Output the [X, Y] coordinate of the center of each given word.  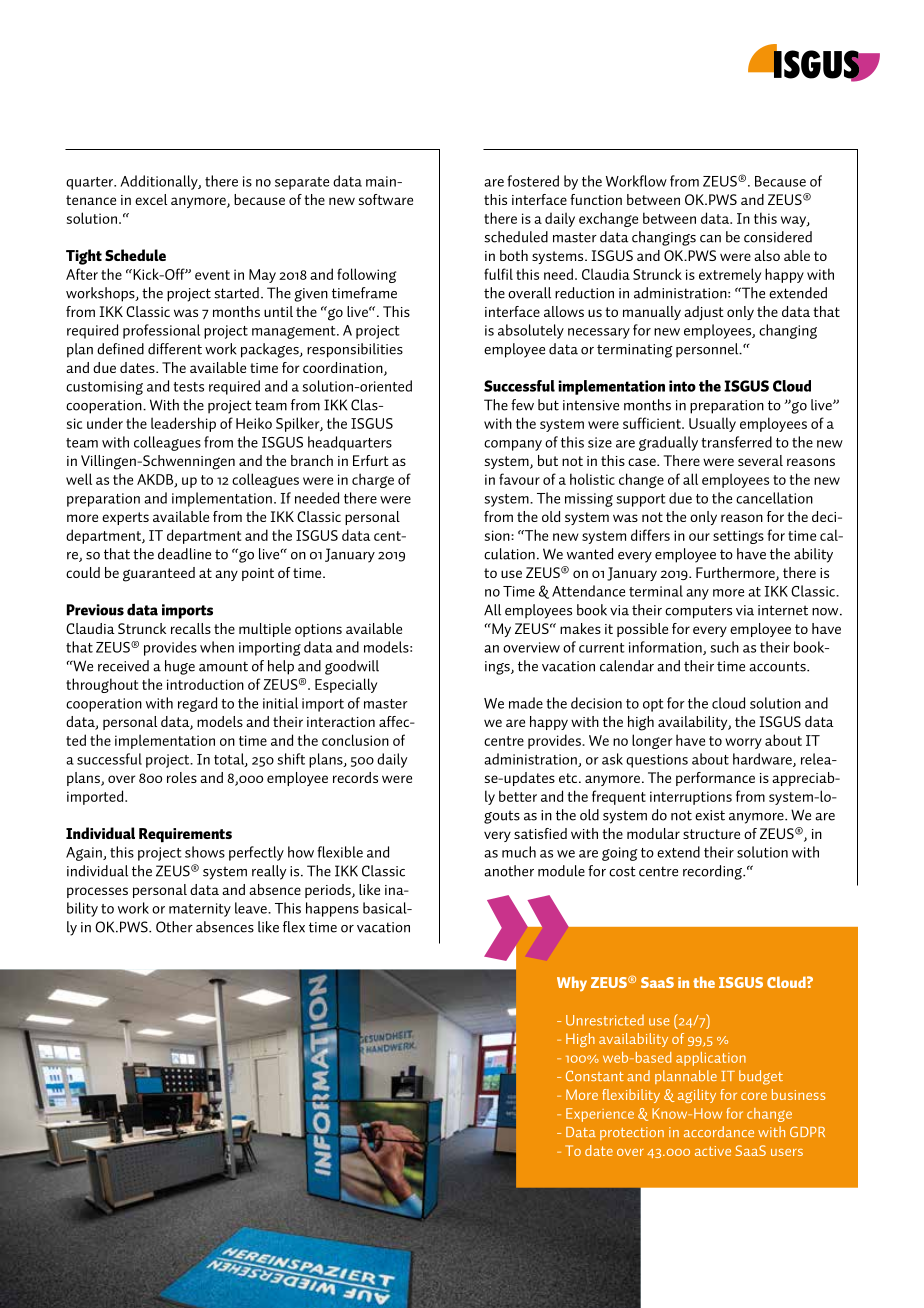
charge [373, 480]
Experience [600, 1115]
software [385, 199]
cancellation [774, 498]
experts [125, 518]
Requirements [185, 835]
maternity [200, 910]
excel [151, 199]
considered [778, 237]
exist [710, 815]
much [519, 852]
